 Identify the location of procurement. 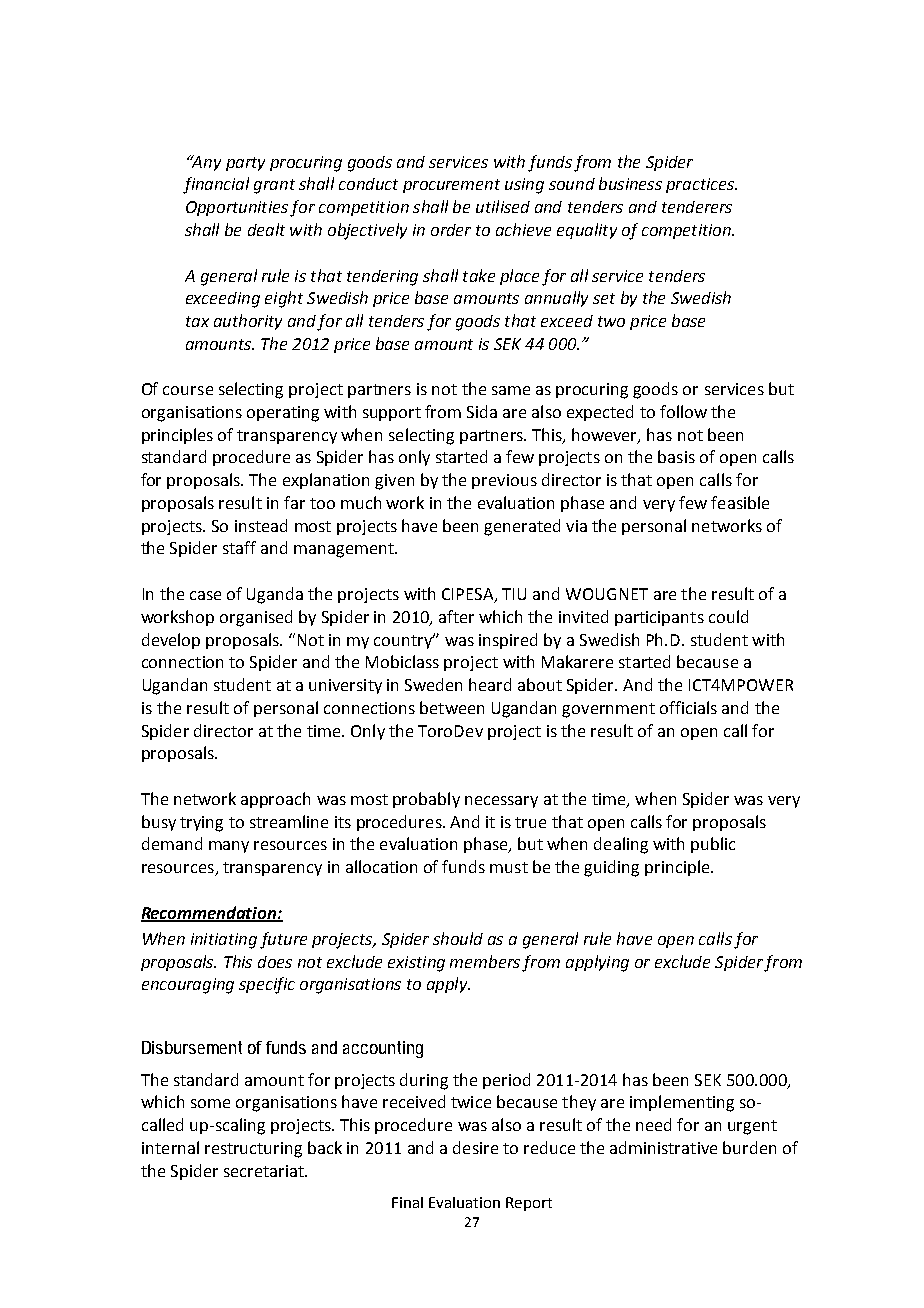
(451, 186).
